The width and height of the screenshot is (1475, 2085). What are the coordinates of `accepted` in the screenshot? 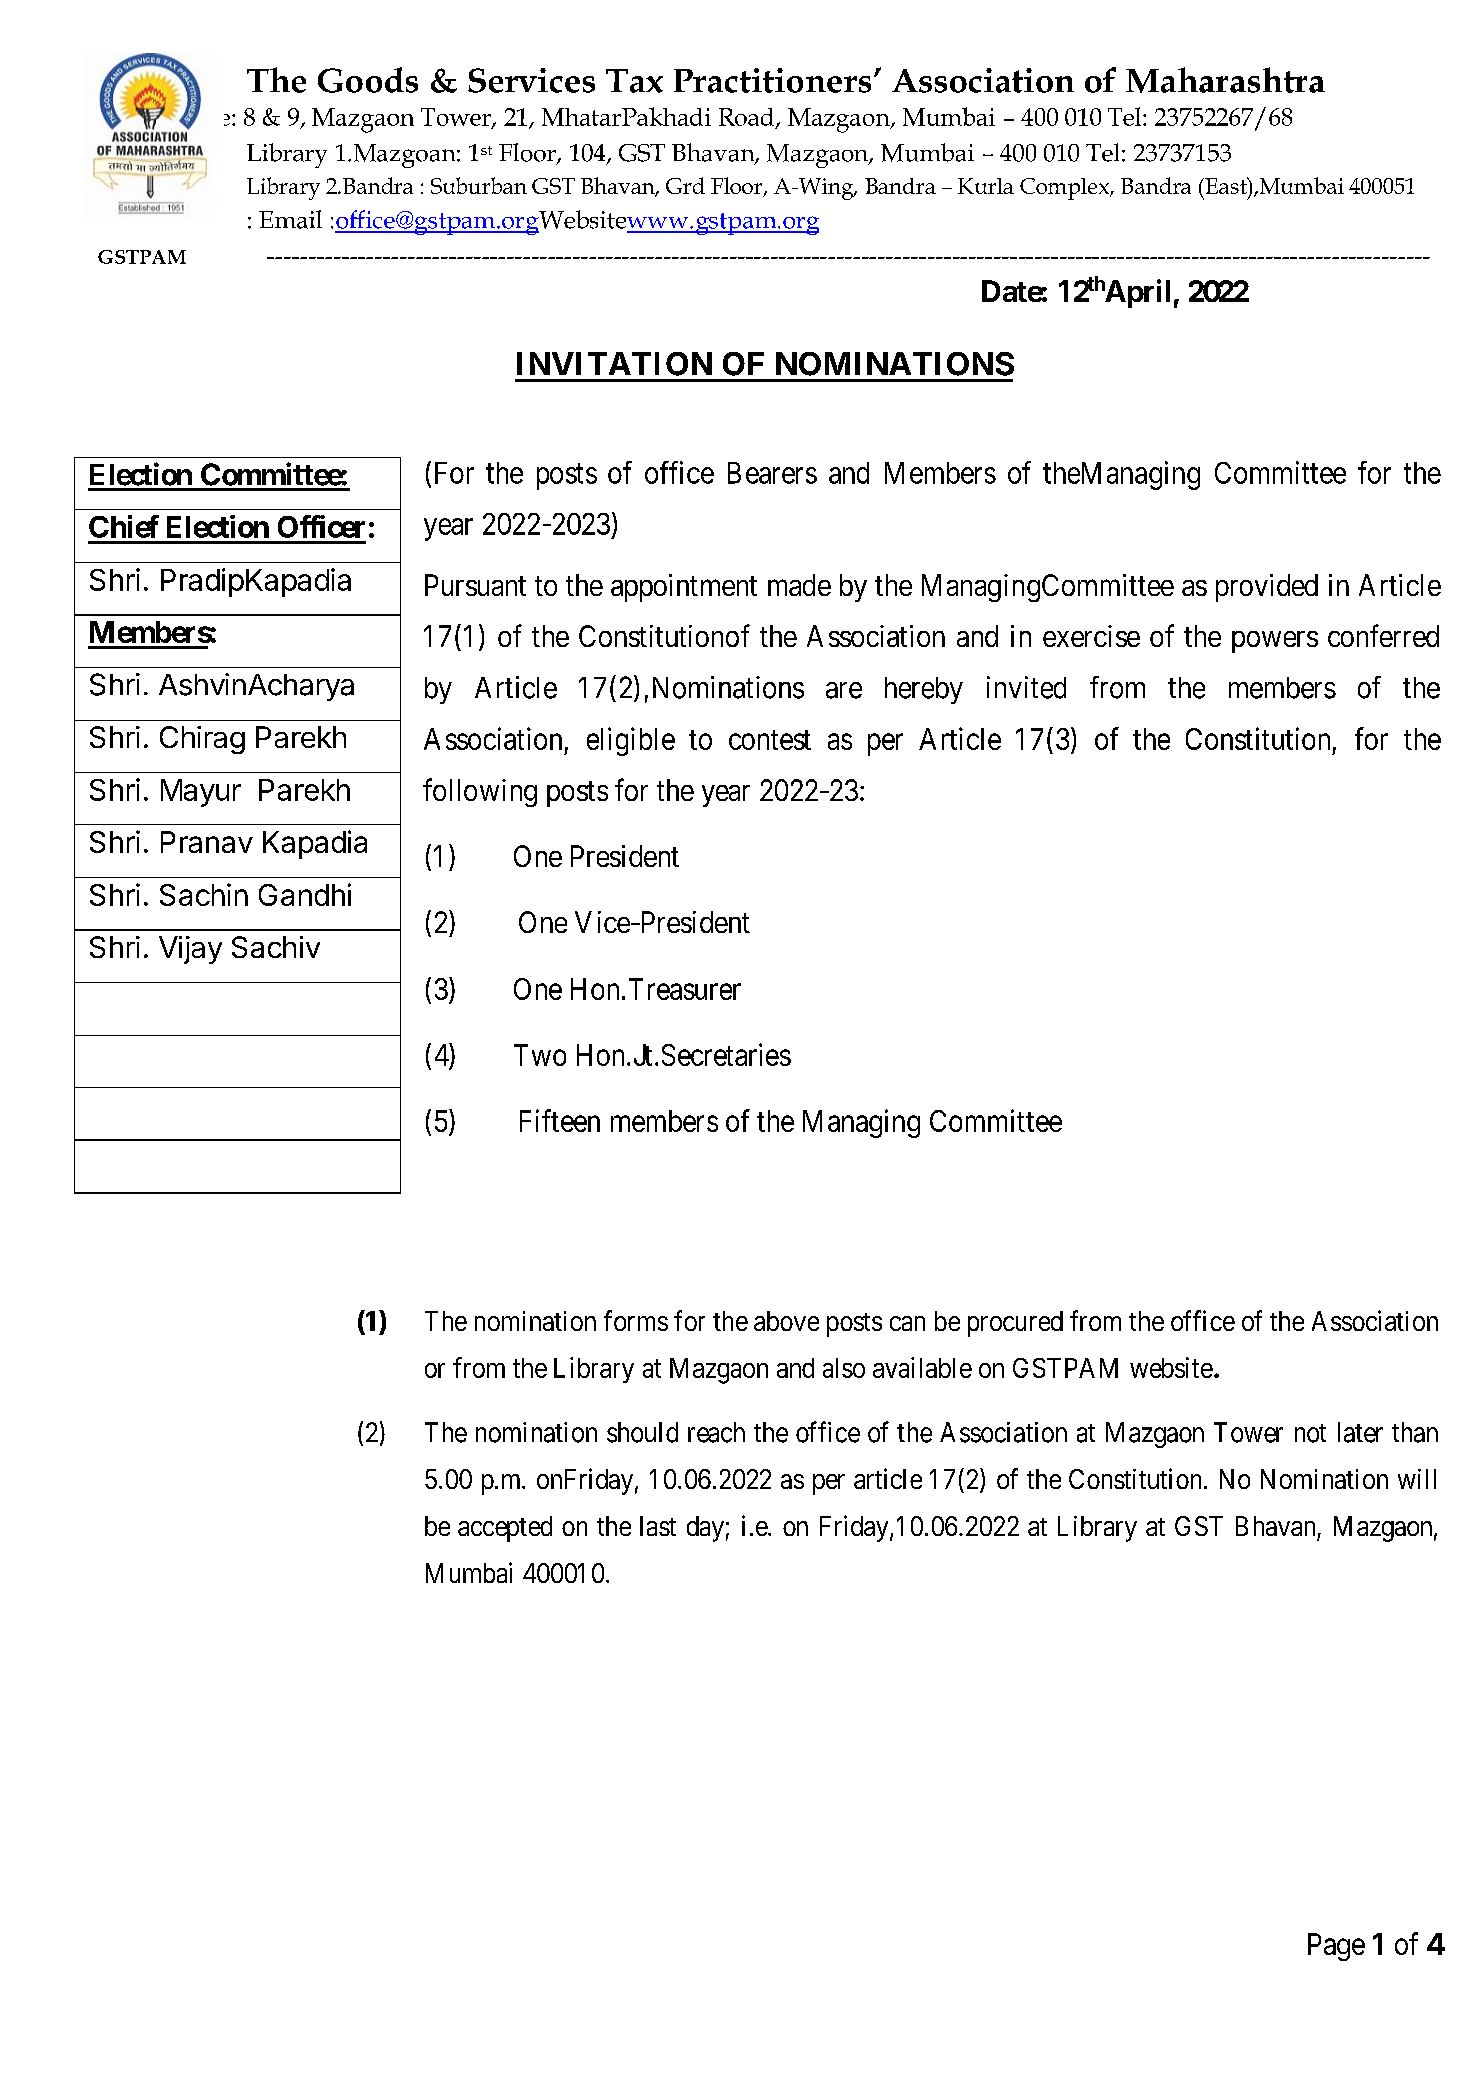 It's located at (505, 1529).
